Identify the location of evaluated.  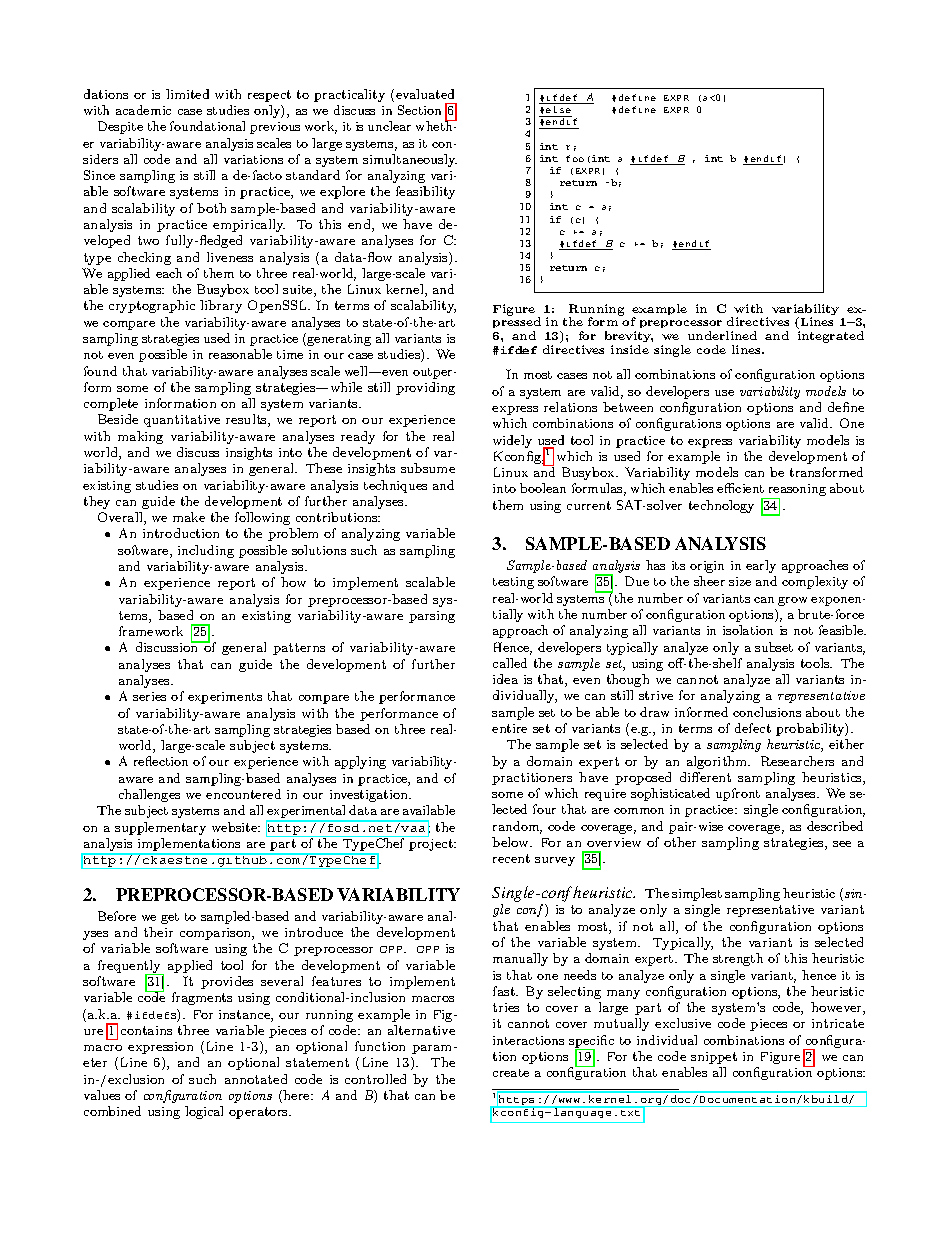
(425, 94).
